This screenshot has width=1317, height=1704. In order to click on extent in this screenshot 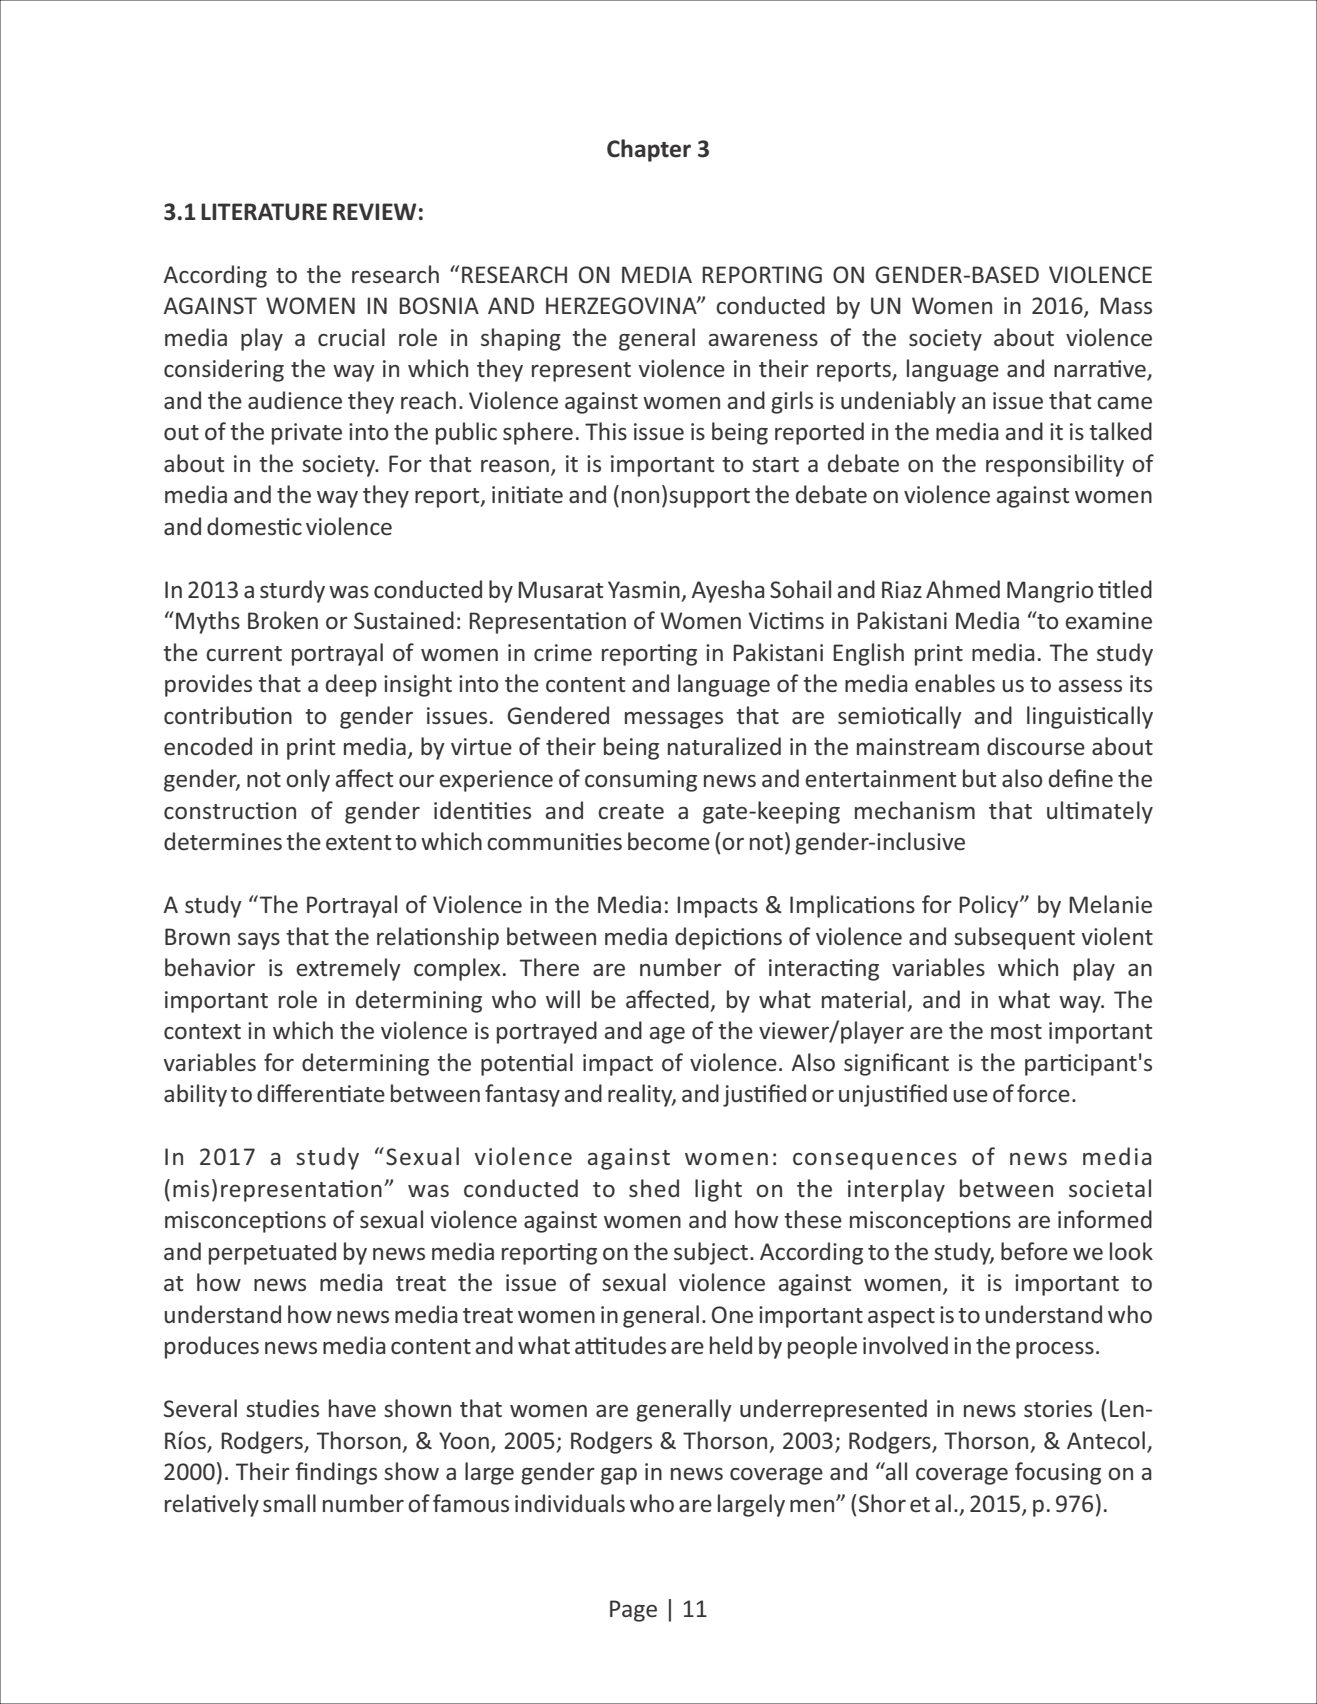, I will do `click(358, 842)`.
